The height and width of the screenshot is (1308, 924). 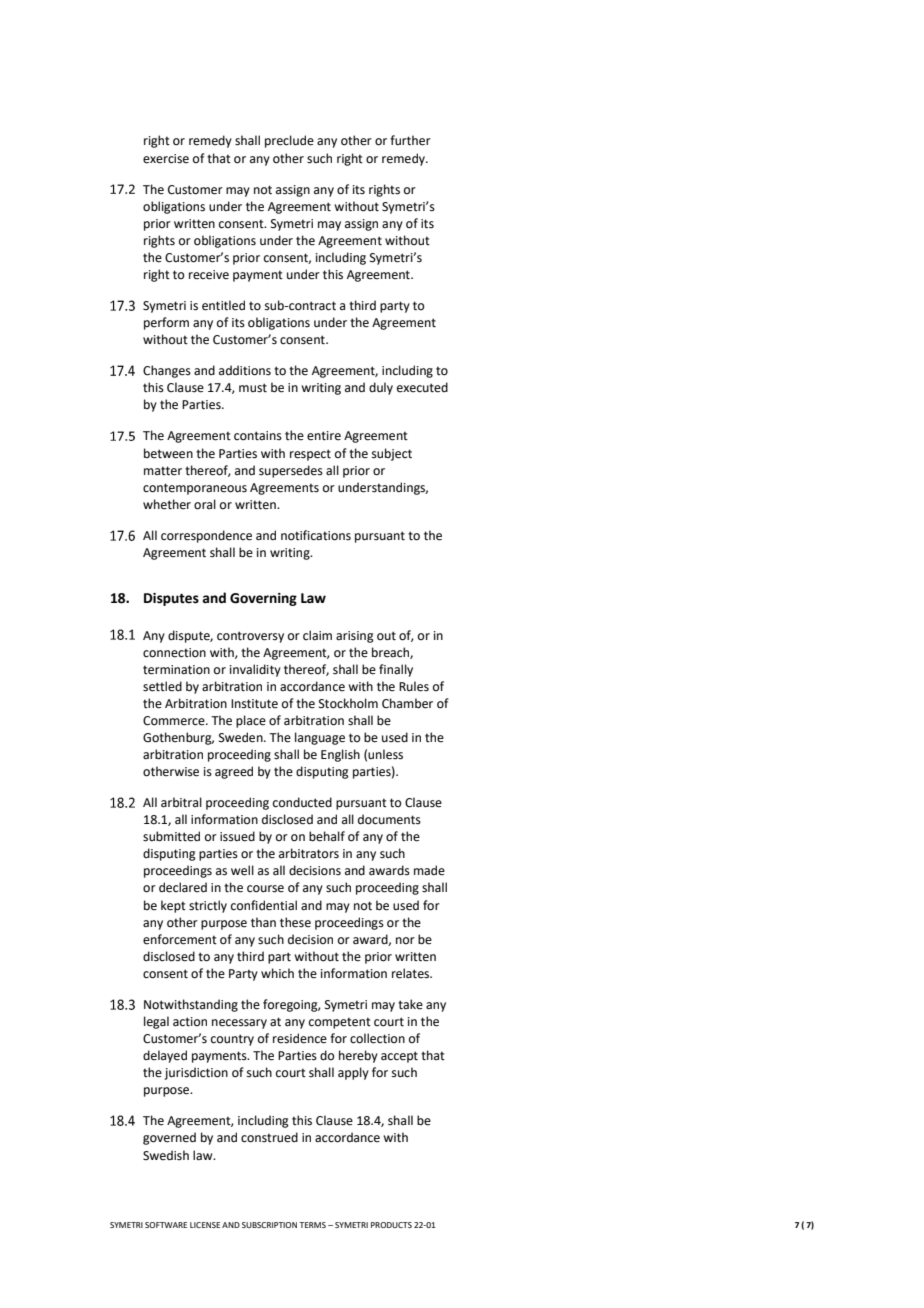 I want to click on LICENSE, so click(x=205, y=1225).
